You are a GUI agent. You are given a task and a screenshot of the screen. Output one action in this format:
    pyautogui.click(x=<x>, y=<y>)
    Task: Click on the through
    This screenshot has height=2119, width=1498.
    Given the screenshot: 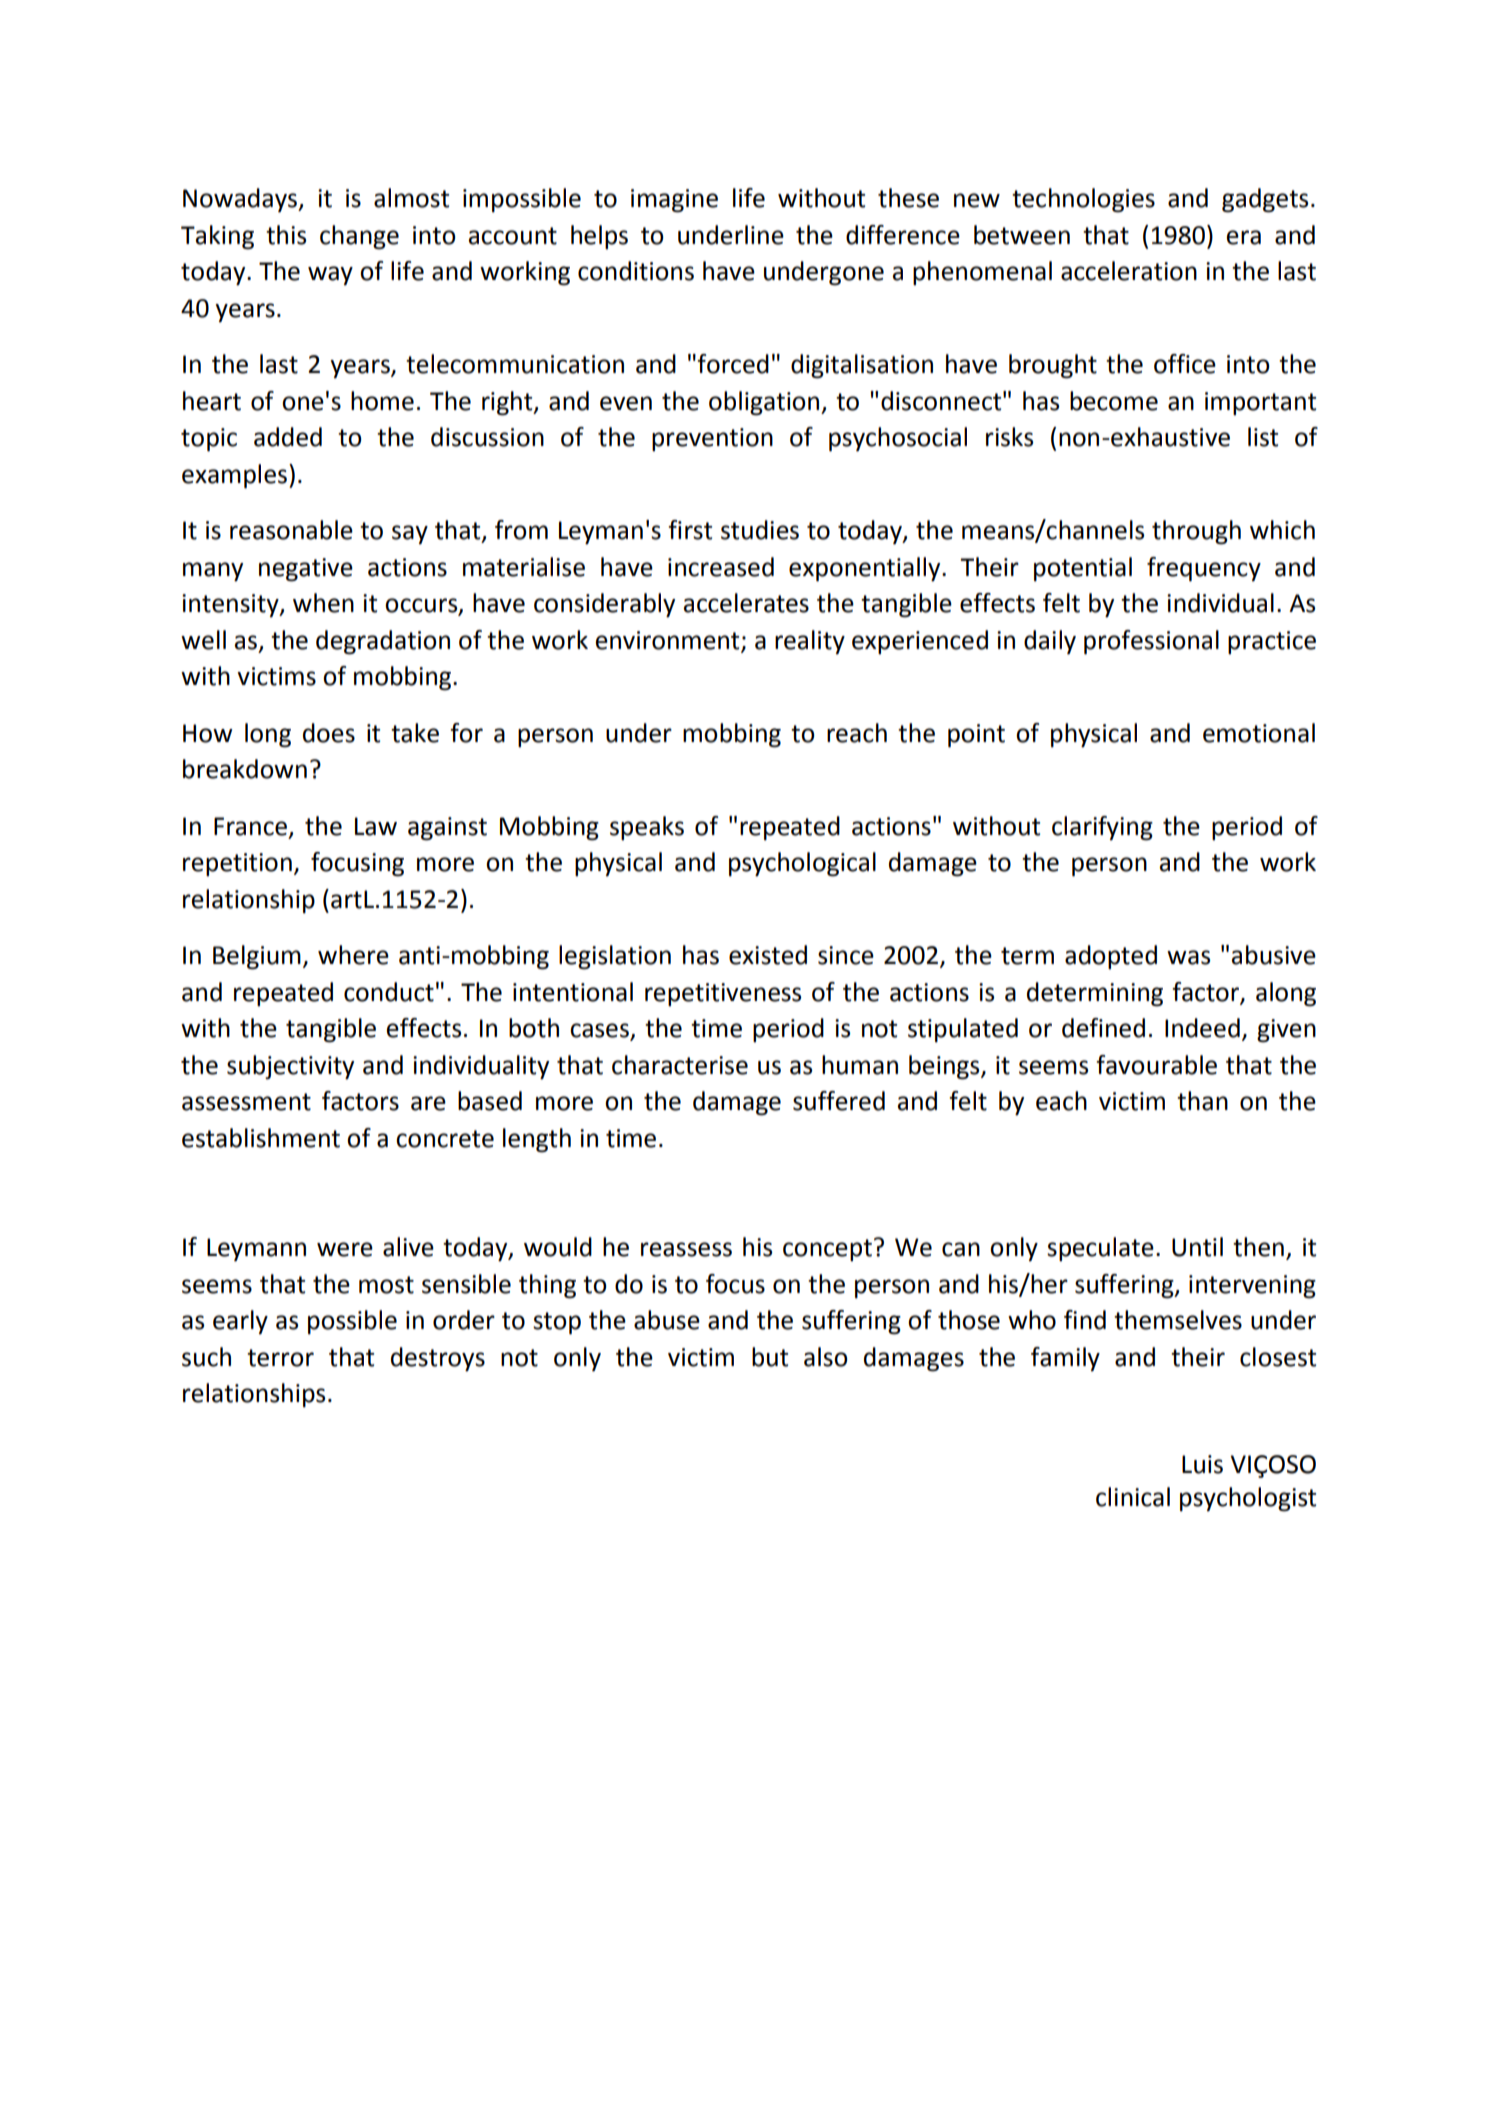 What is the action you would take?
    pyautogui.click(x=1196, y=532)
